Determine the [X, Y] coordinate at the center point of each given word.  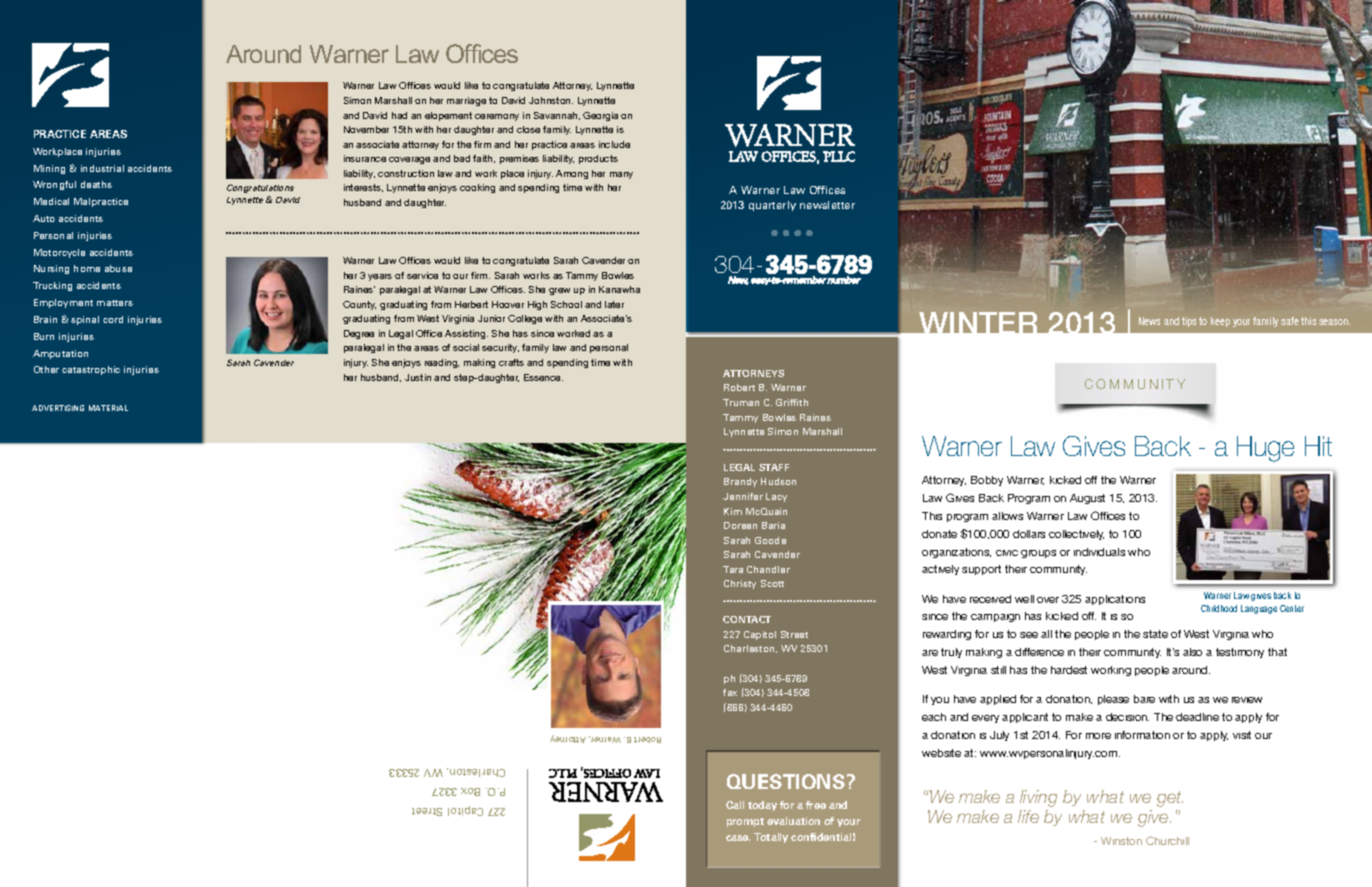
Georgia [600, 116]
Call [735, 805]
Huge [1265, 449]
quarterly [772, 206]
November [366, 129]
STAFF [774, 467]
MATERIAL [108, 408]
